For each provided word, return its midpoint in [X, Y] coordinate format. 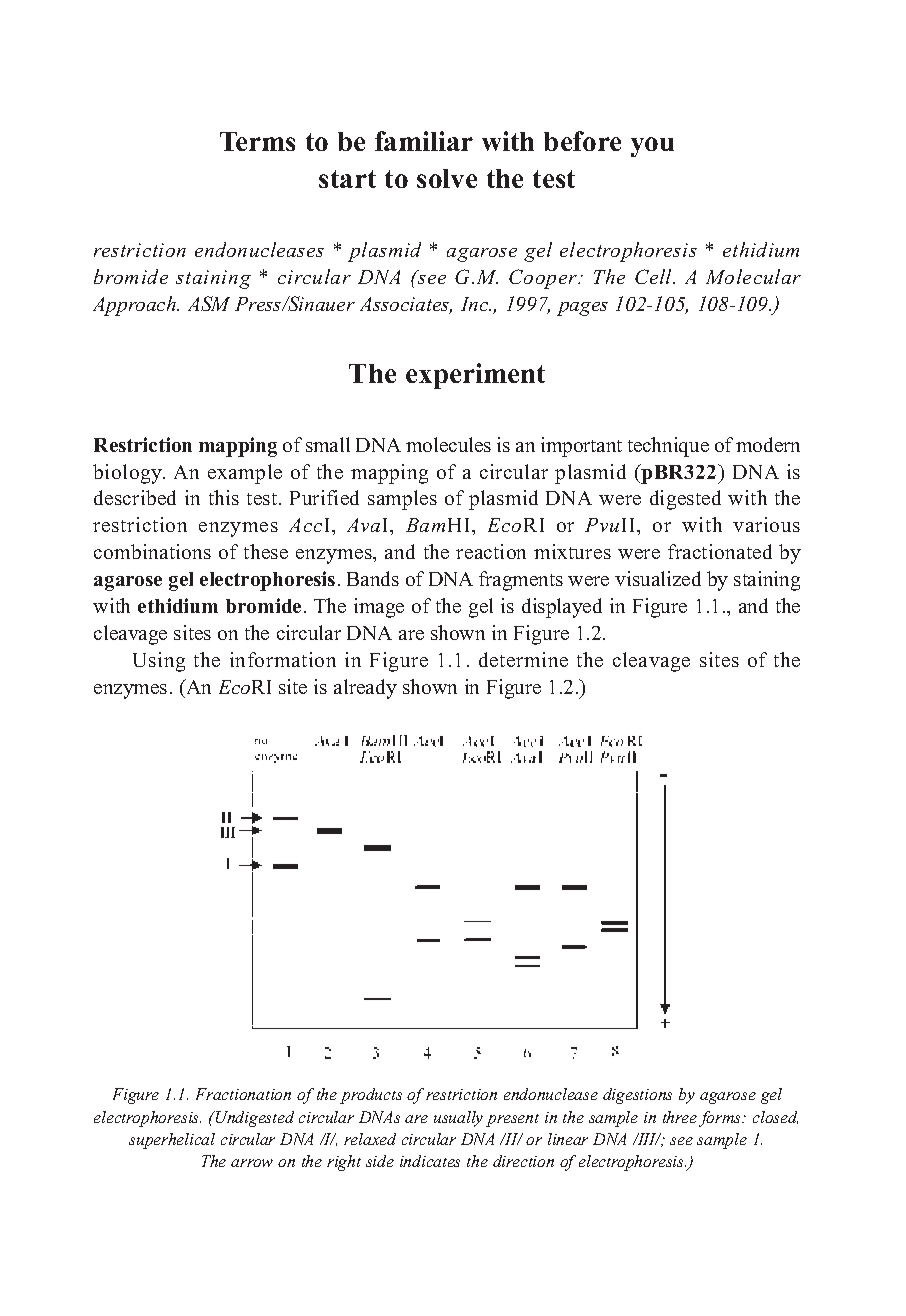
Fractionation [243, 1094]
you [652, 147]
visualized [658, 578]
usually [458, 1119]
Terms [257, 141]
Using [159, 662]
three [680, 1117]
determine [523, 659]
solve [447, 178]
